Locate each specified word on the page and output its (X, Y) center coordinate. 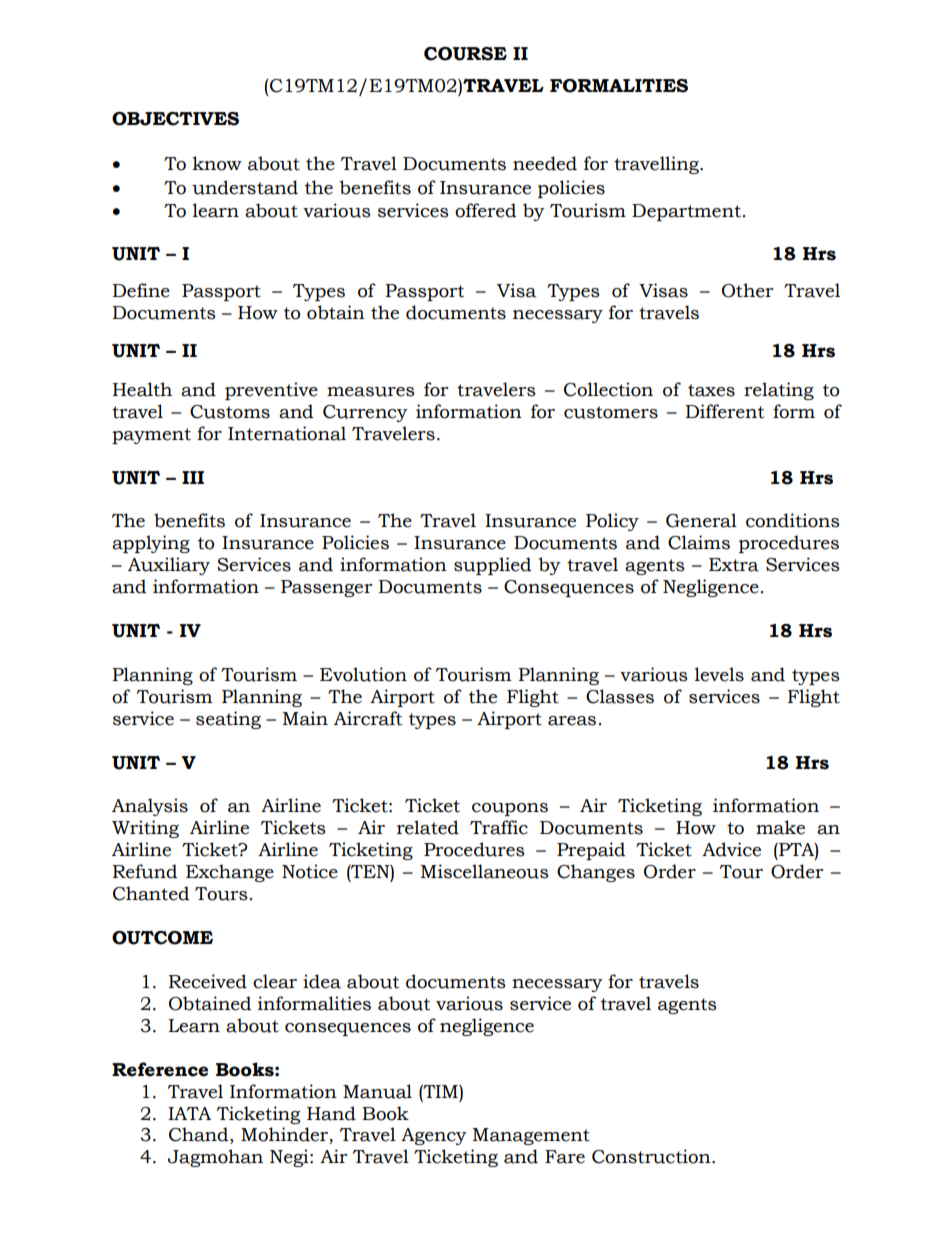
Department (686, 212)
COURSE (465, 54)
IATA (189, 1113)
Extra (734, 565)
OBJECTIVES (175, 119)
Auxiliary (169, 566)
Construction (652, 1156)
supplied (492, 566)
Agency (434, 1136)
